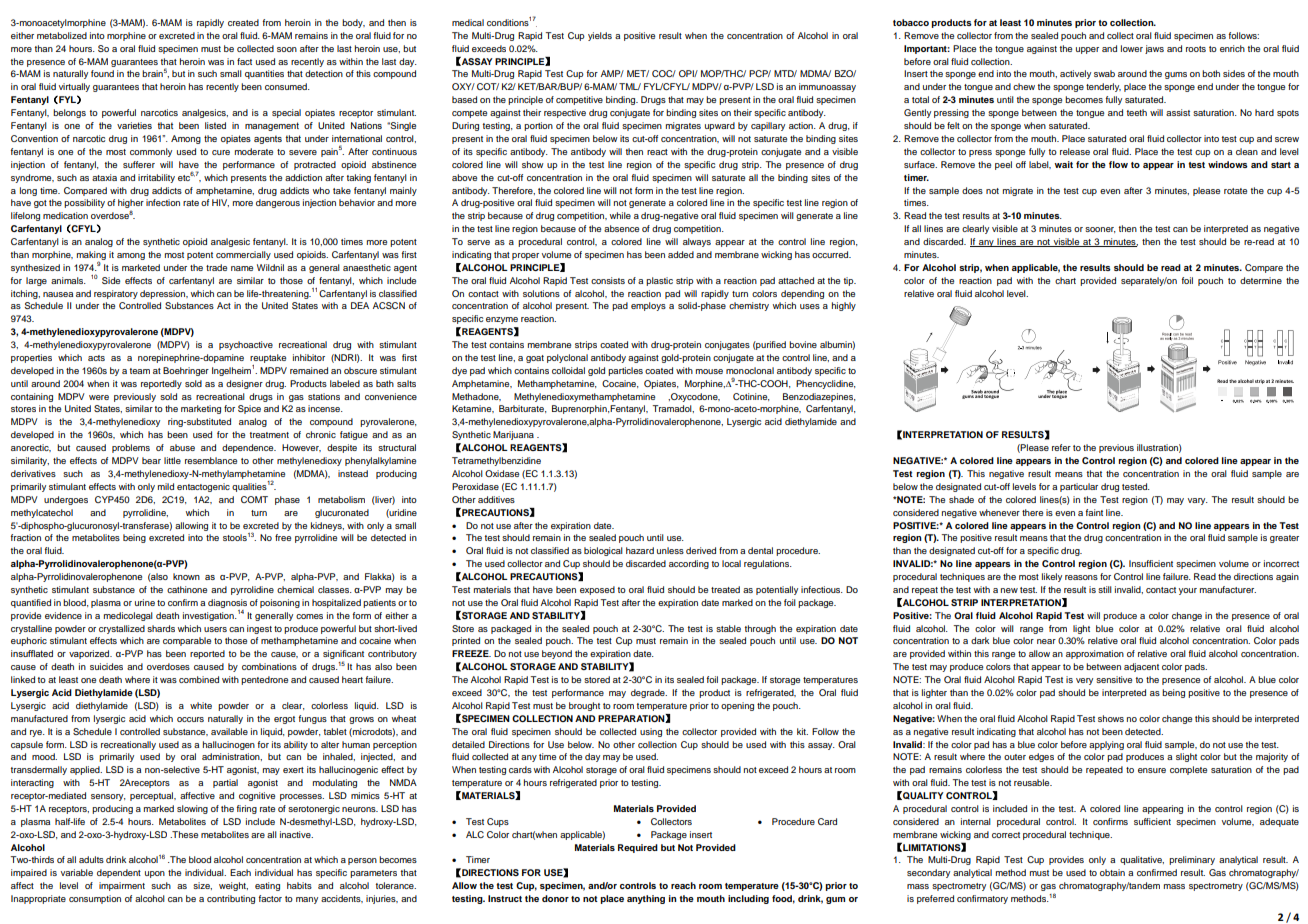 Image resolution: width=1308 pixels, height=924 pixels. I want to click on adjacent, so click(1141, 667).
